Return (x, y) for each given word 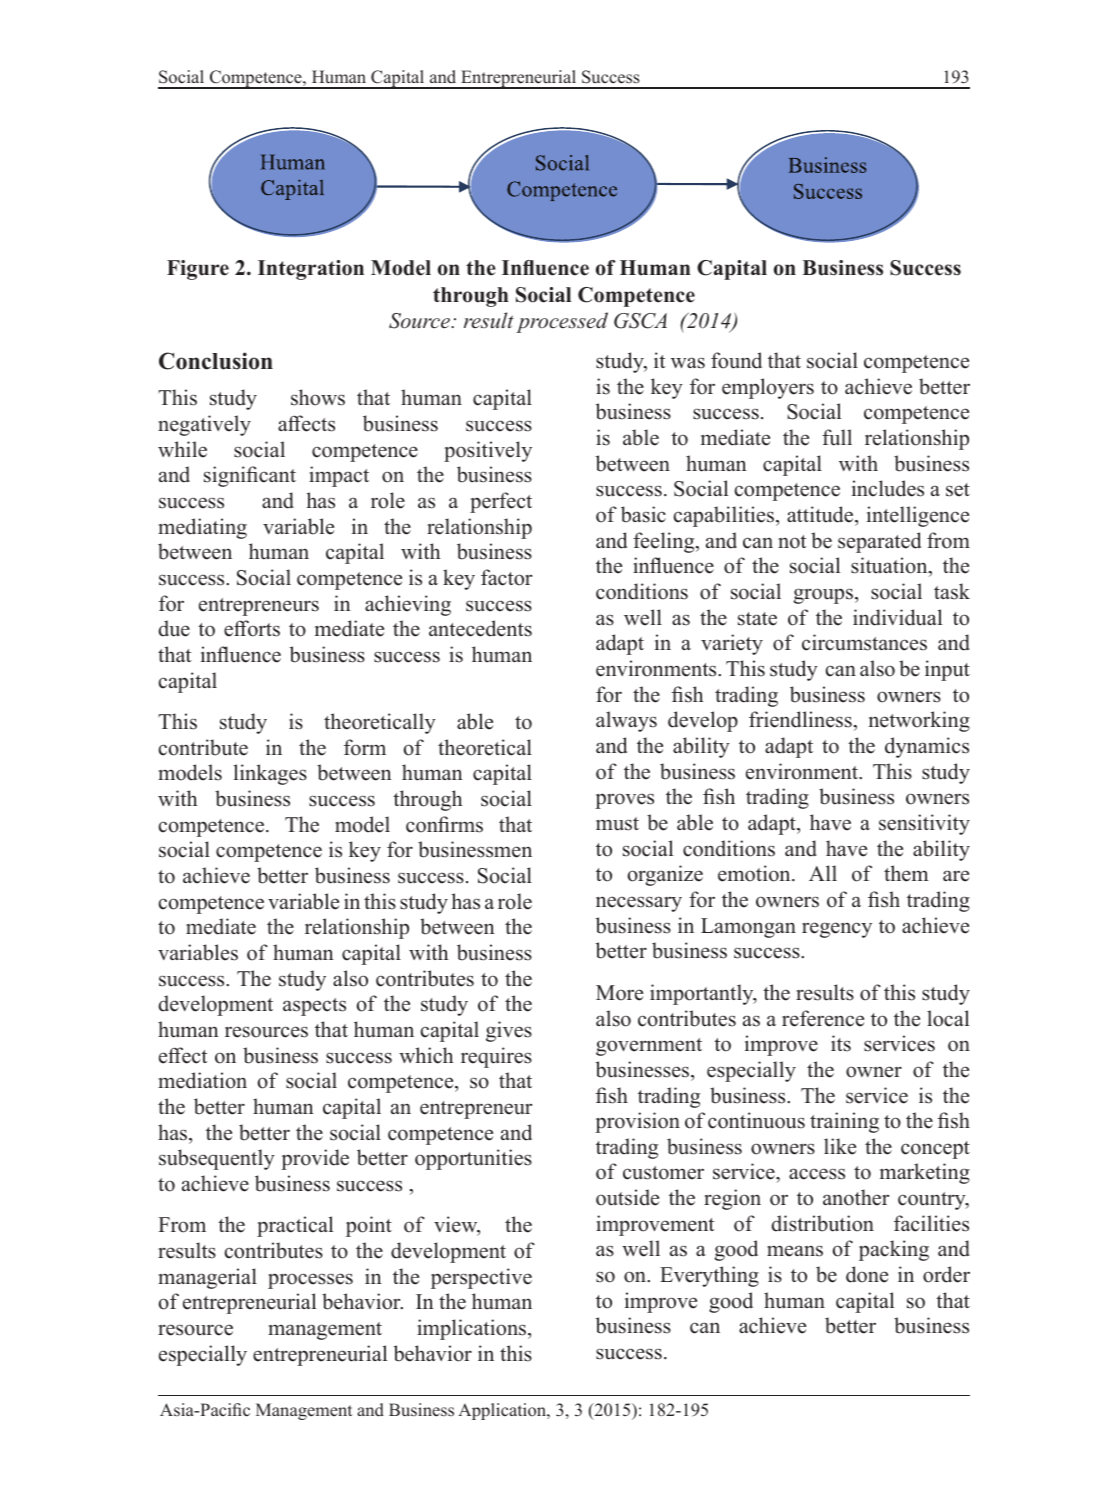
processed (562, 322)
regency (837, 930)
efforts (252, 628)
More (619, 993)
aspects (314, 1007)
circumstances (864, 642)
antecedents (480, 628)
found (736, 360)
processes (310, 1281)
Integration (311, 270)
